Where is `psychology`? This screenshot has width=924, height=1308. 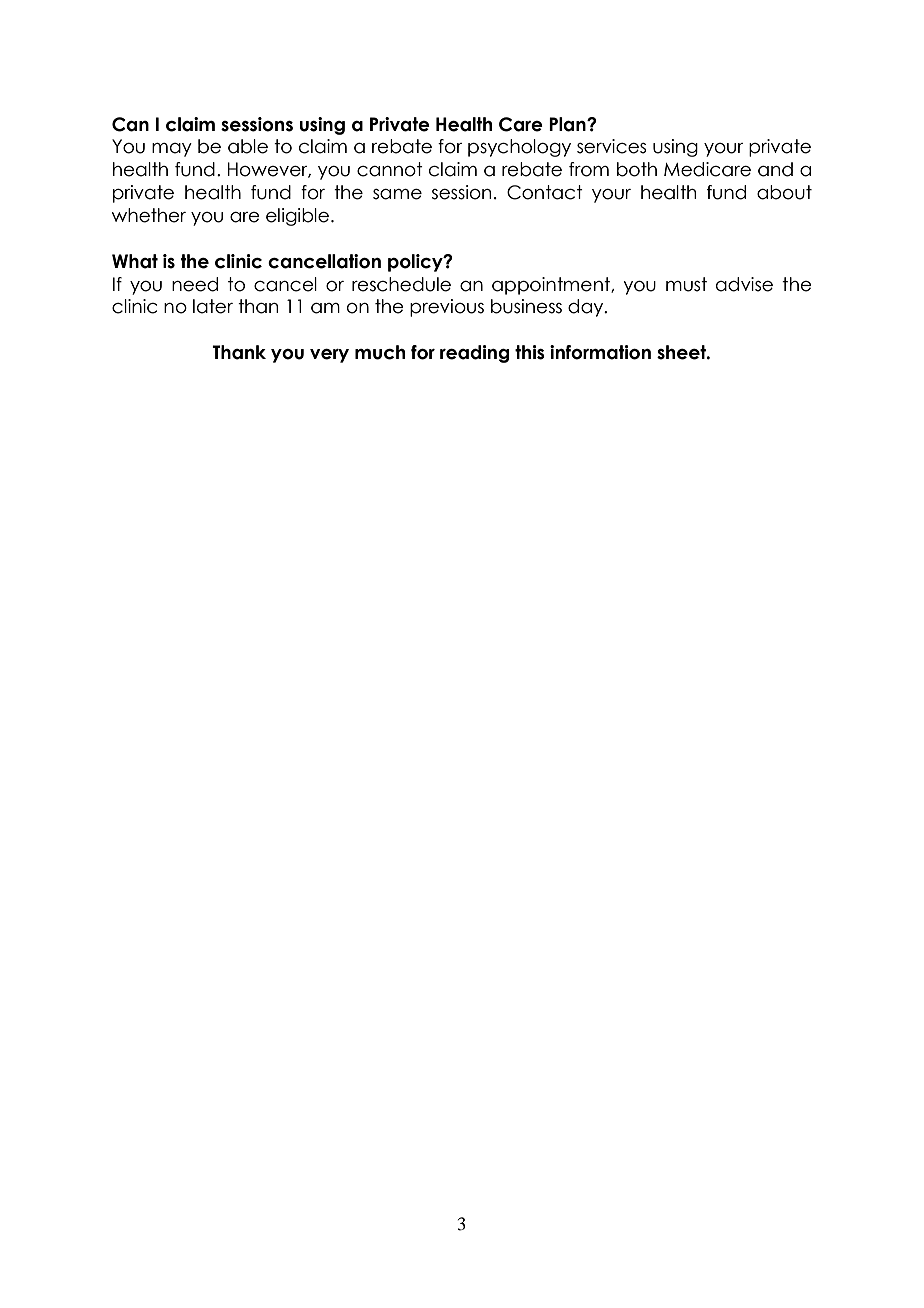 psychology is located at coordinates (519, 148).
